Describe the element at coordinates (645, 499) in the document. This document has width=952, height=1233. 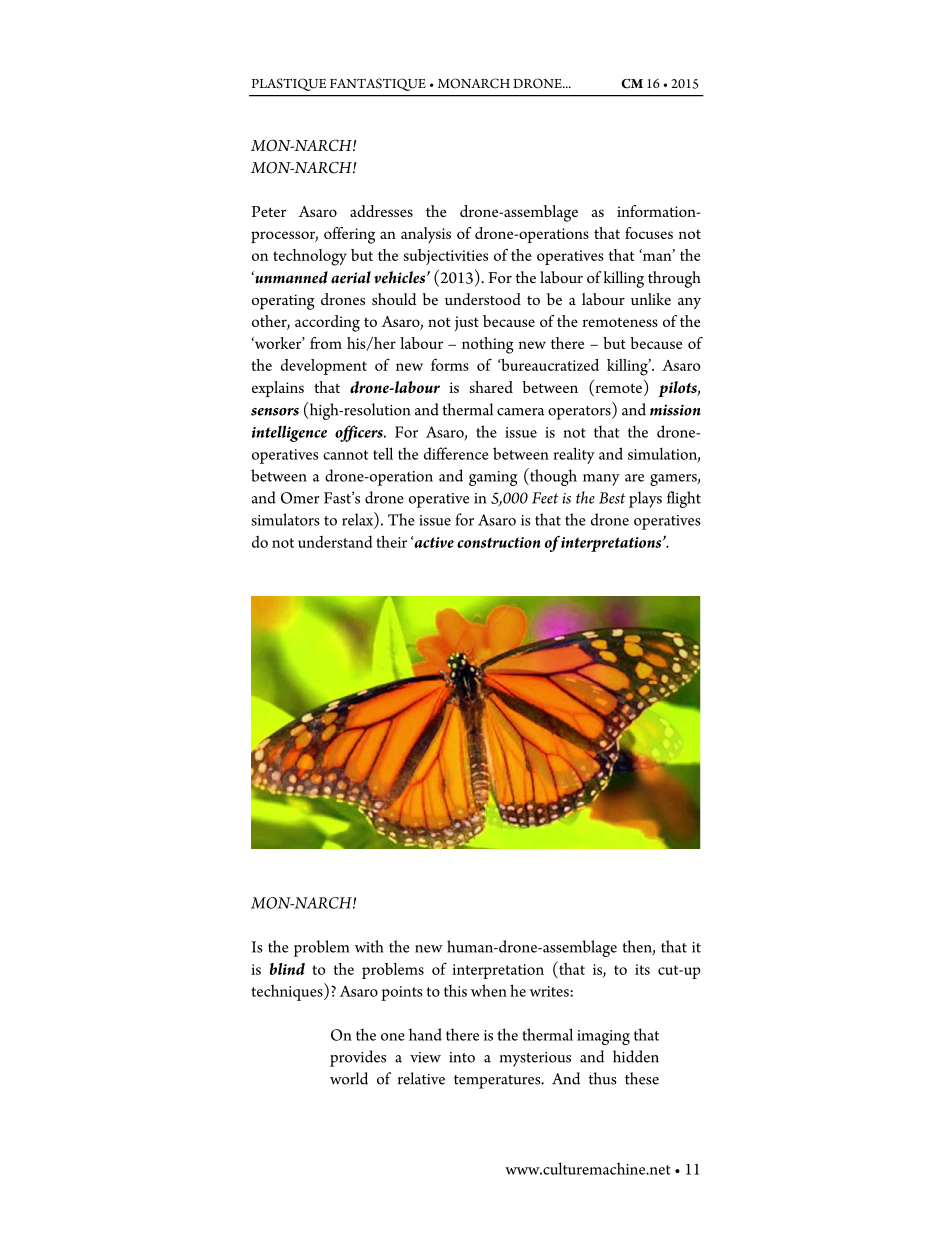
I see `plays` at that location.
